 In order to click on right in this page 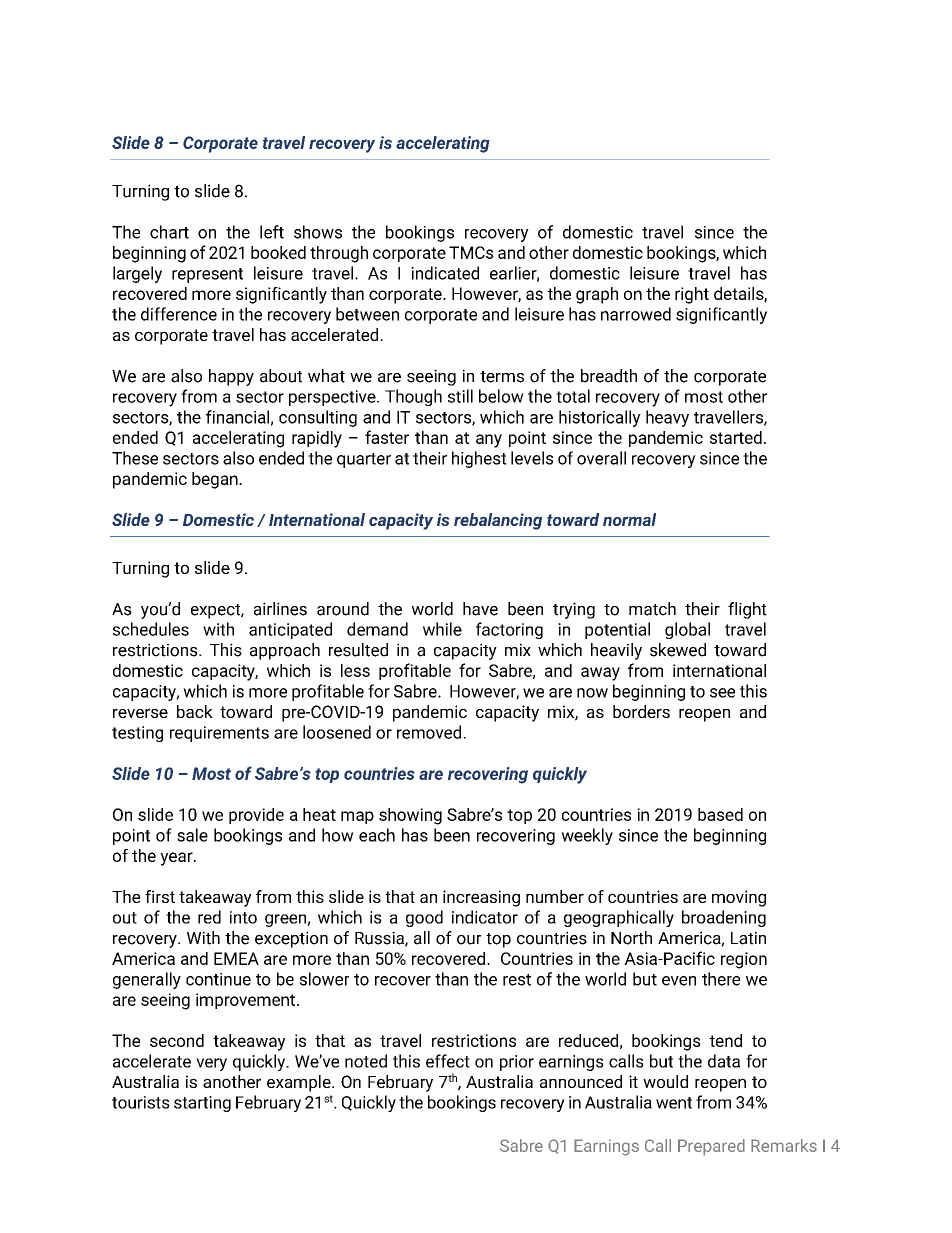, I will do `click(692, 295)`.
